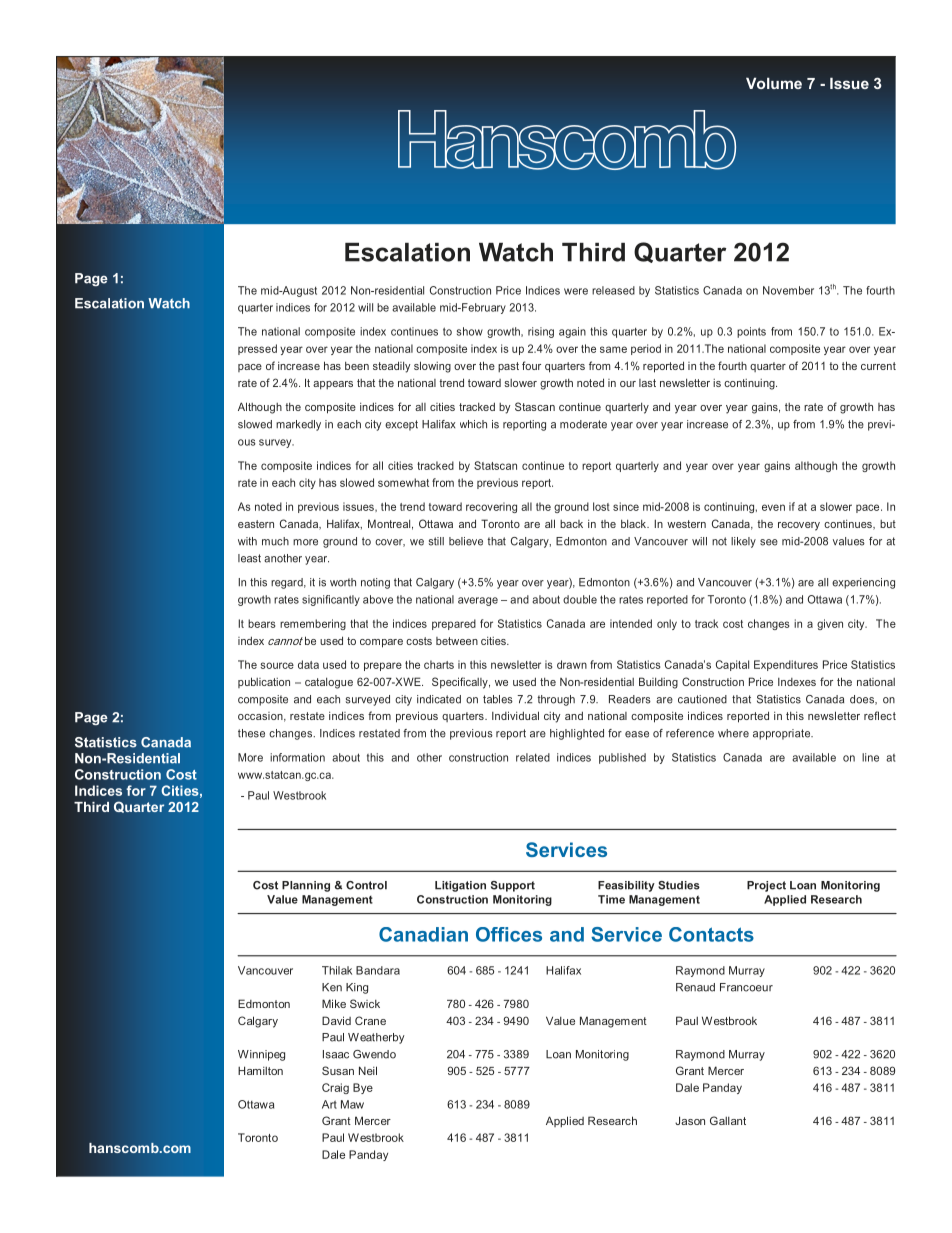 This screenshot has width=952, height=1233. What do you see at coordinates (331, 600) in the screenshot?
I see `significantly` at bounding box center [331, 600].
